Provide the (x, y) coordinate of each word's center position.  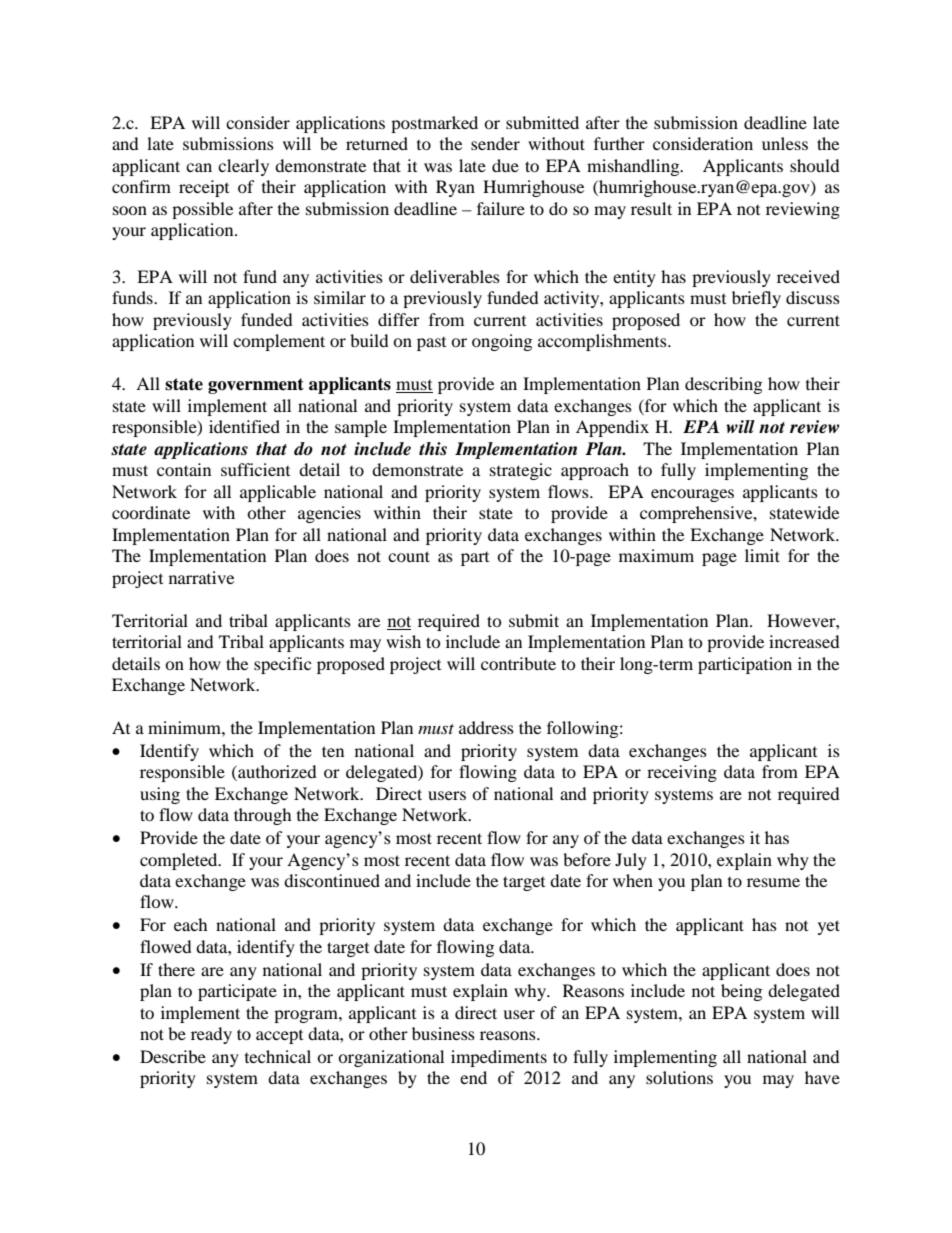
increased (804, 641)
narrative (201, 577)
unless (785, 143)
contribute (518, 663)
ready (211, 1035)
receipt (204, 188)
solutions (679, 1077)
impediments (499, 1058)
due (505, 165)
